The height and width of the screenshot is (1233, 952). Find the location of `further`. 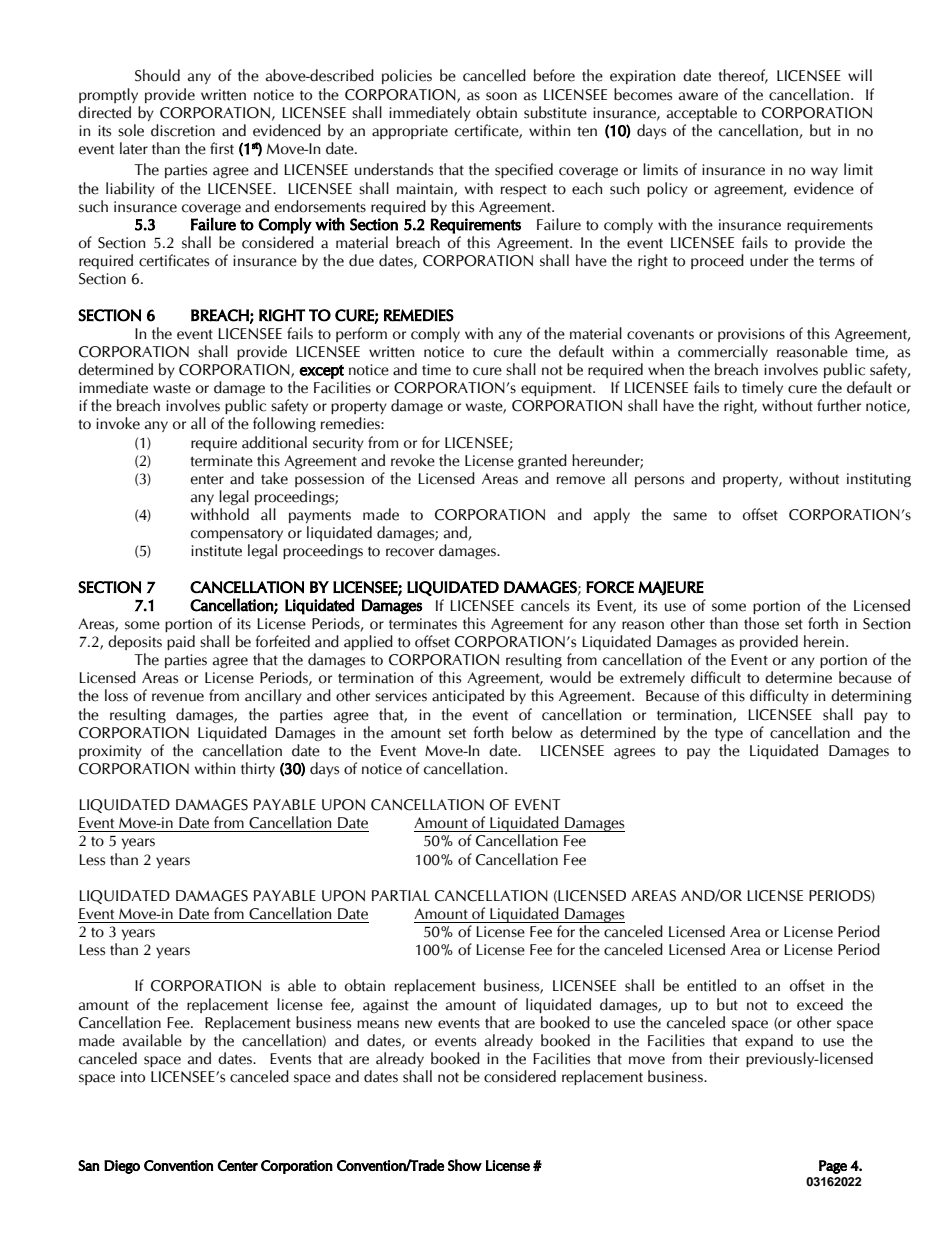

further is located at coordinates (839, 405).
